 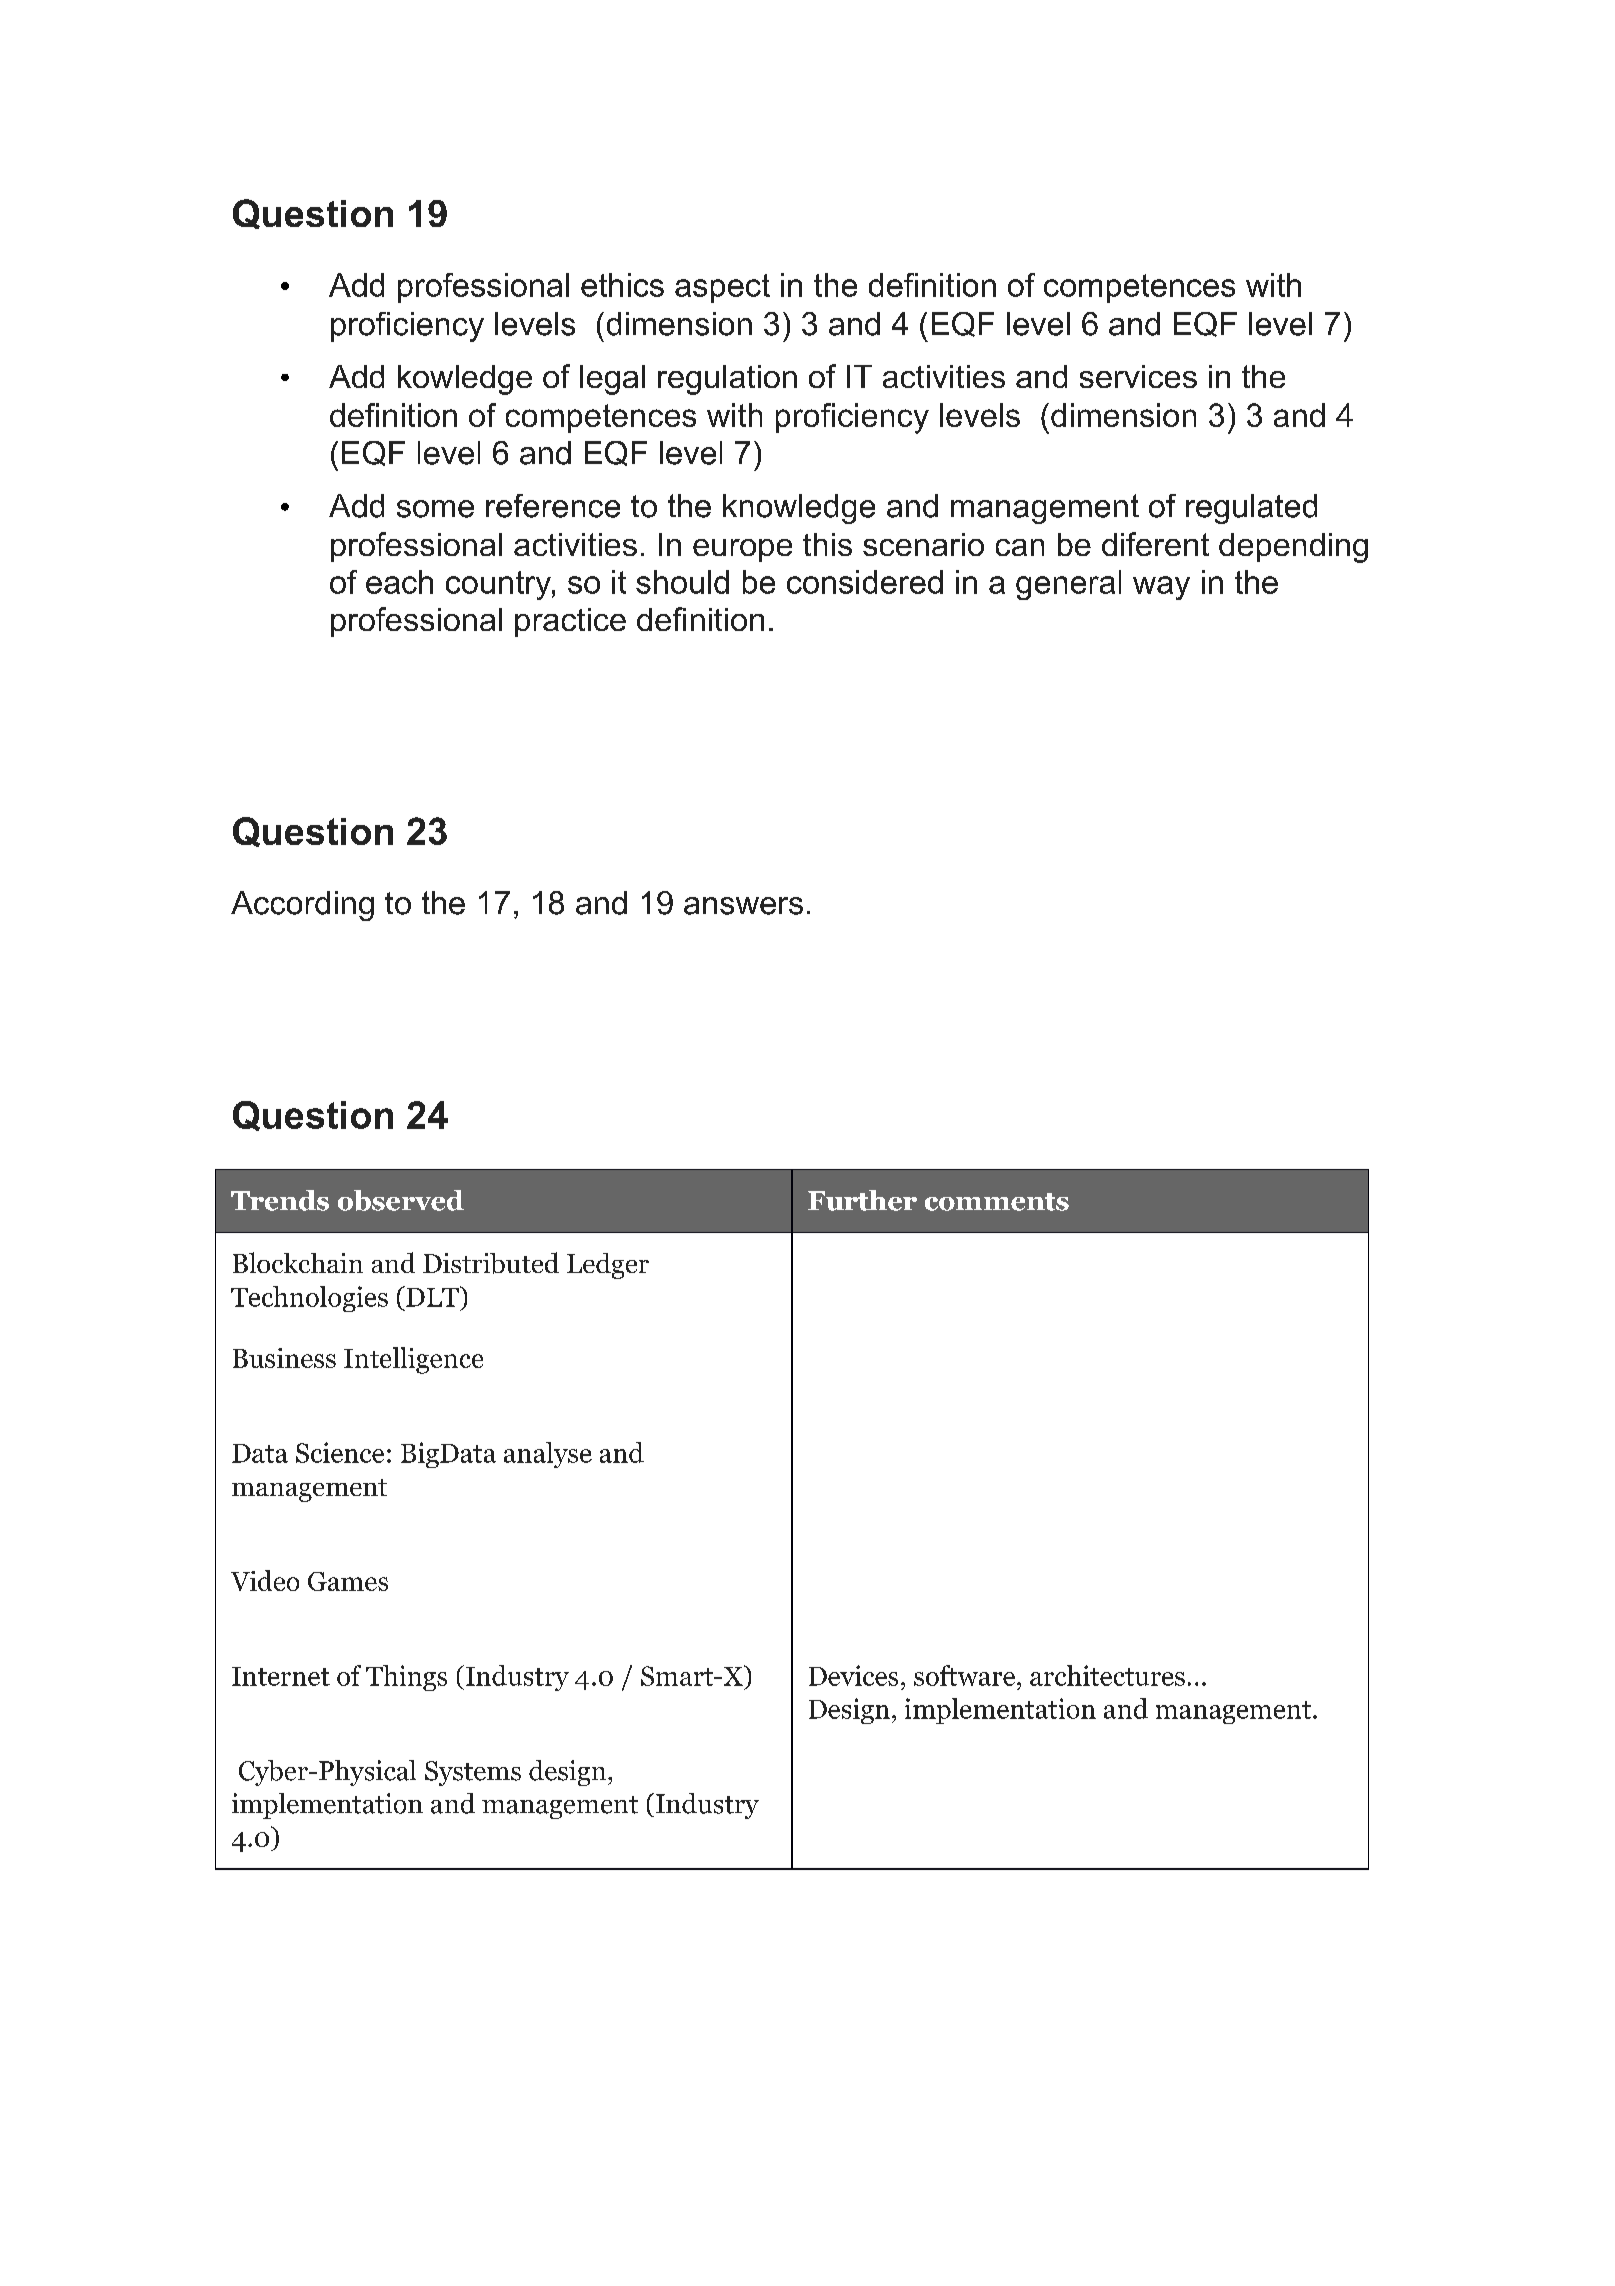 I want to click on comments, so click(x=997, y=1202).
